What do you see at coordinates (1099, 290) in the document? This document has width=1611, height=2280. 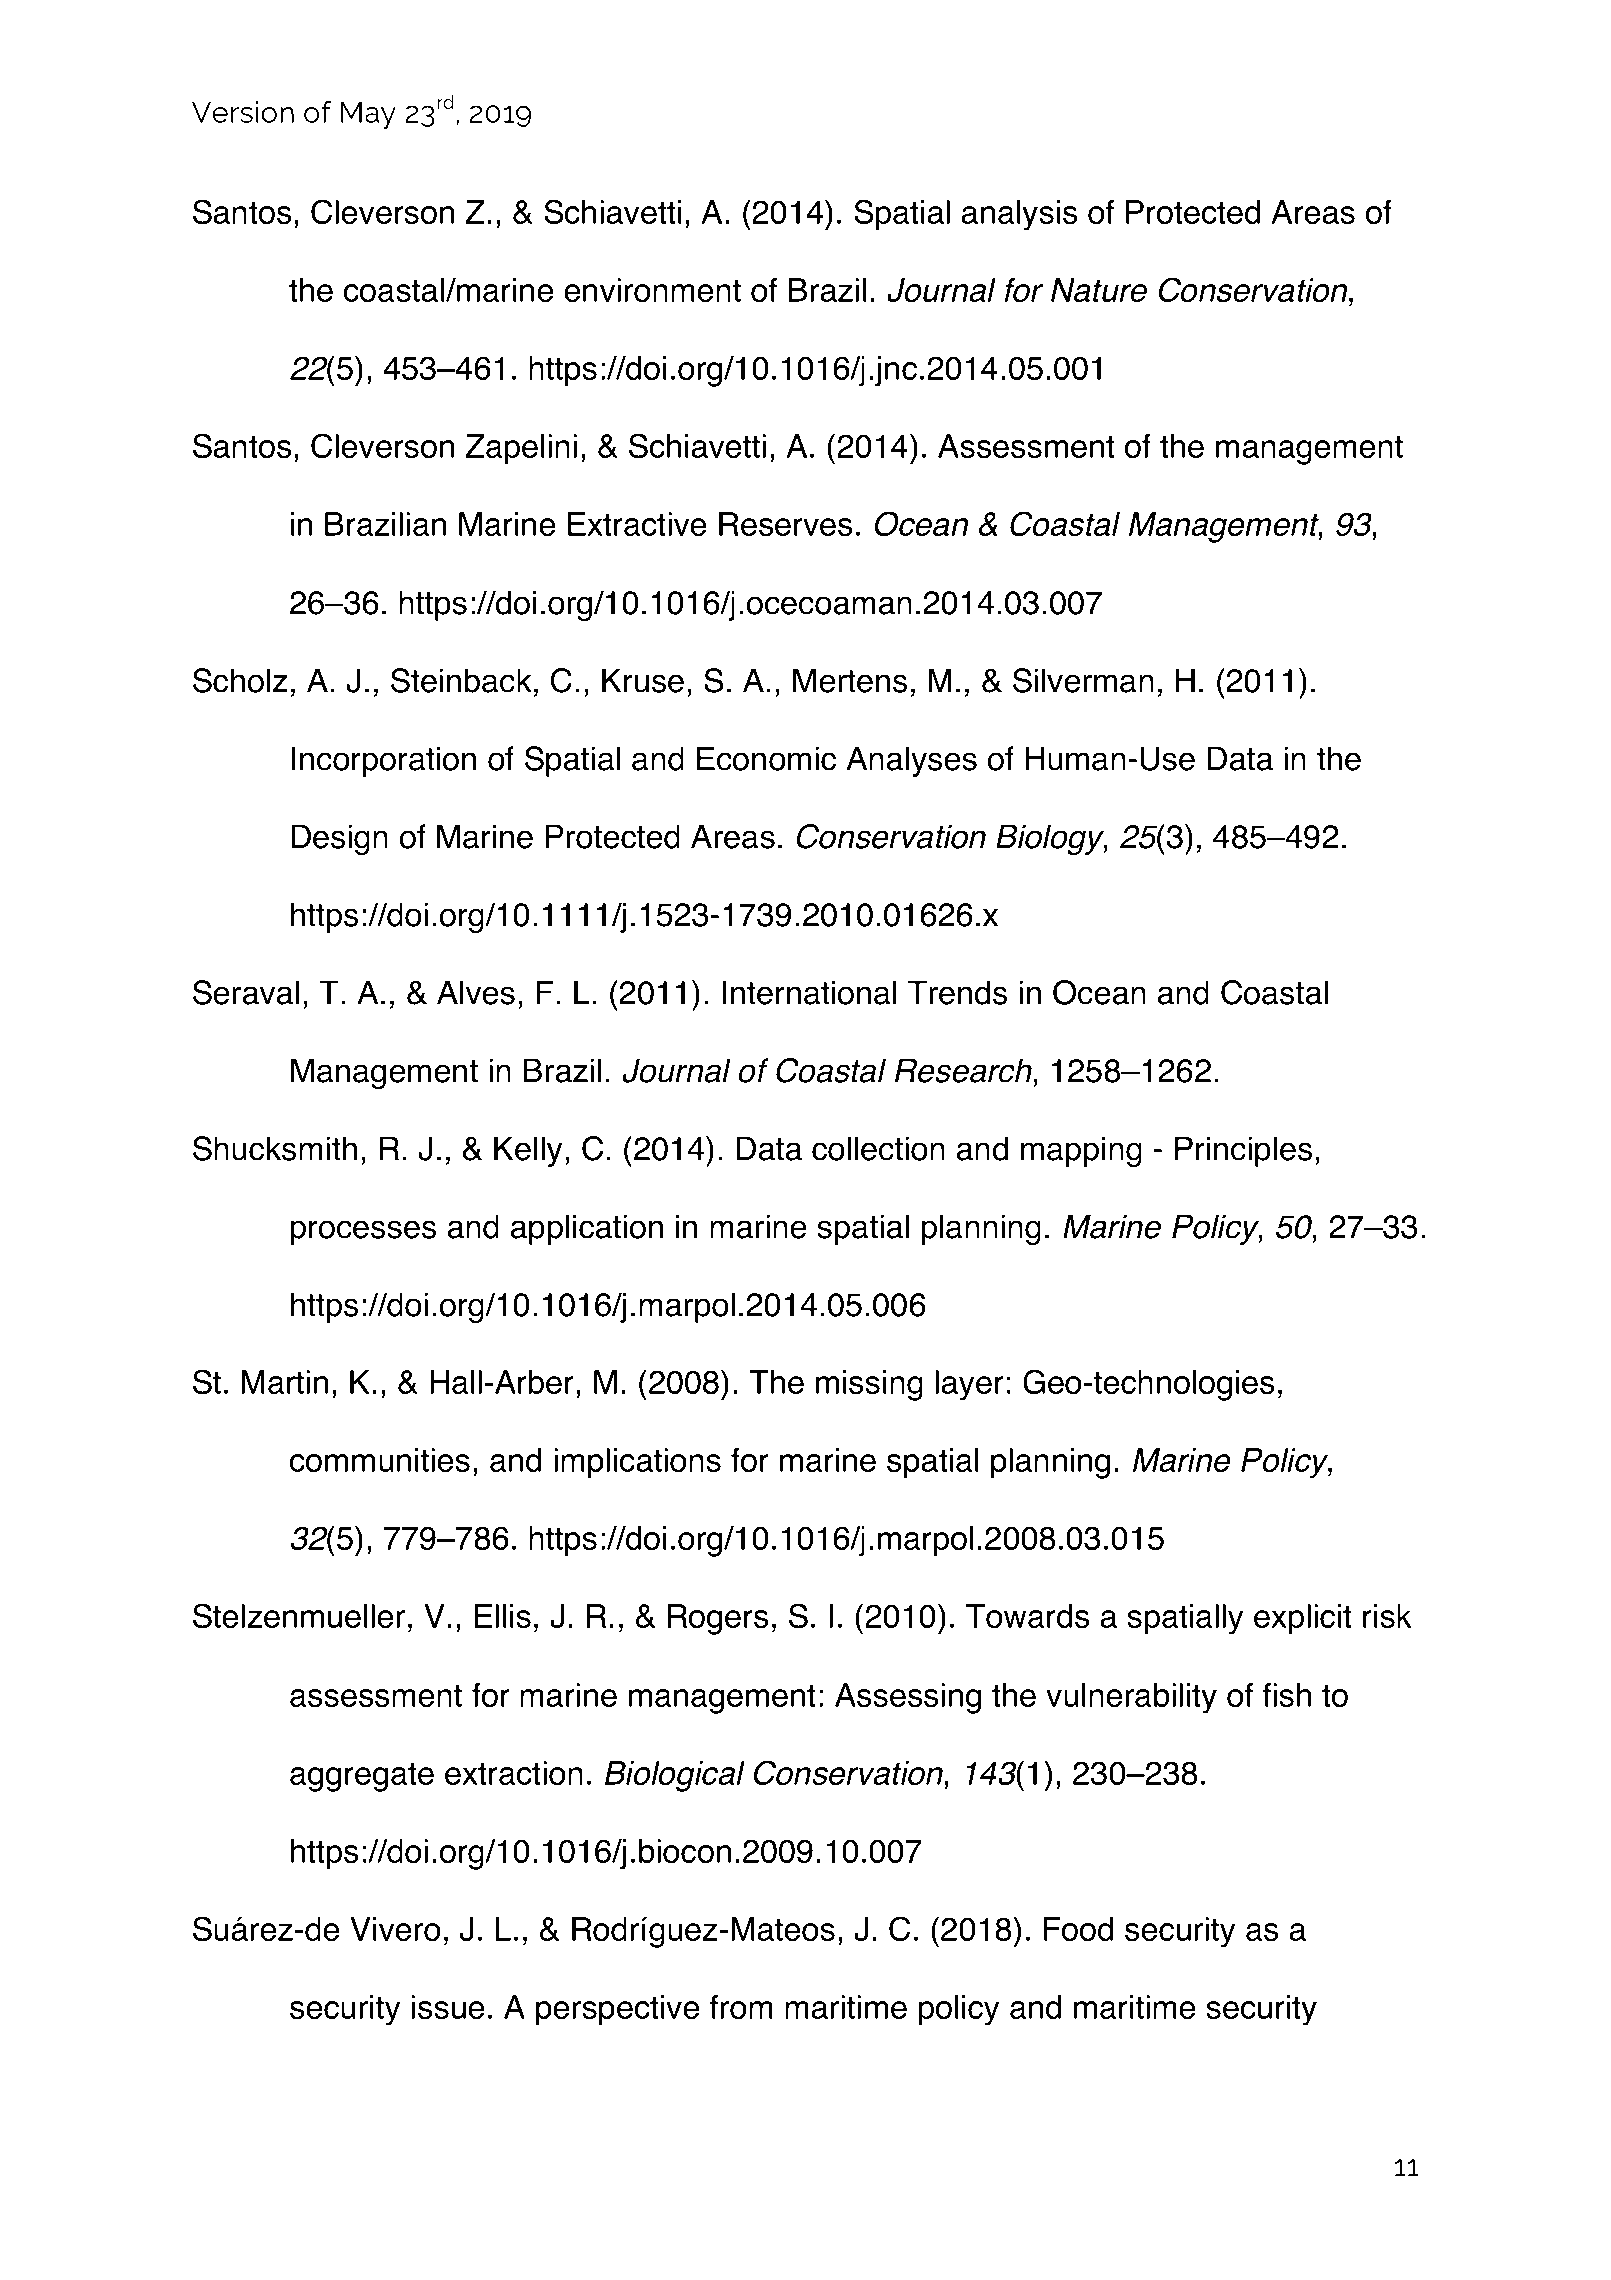 I see `Nature` at bounding box center [1099, 290].
